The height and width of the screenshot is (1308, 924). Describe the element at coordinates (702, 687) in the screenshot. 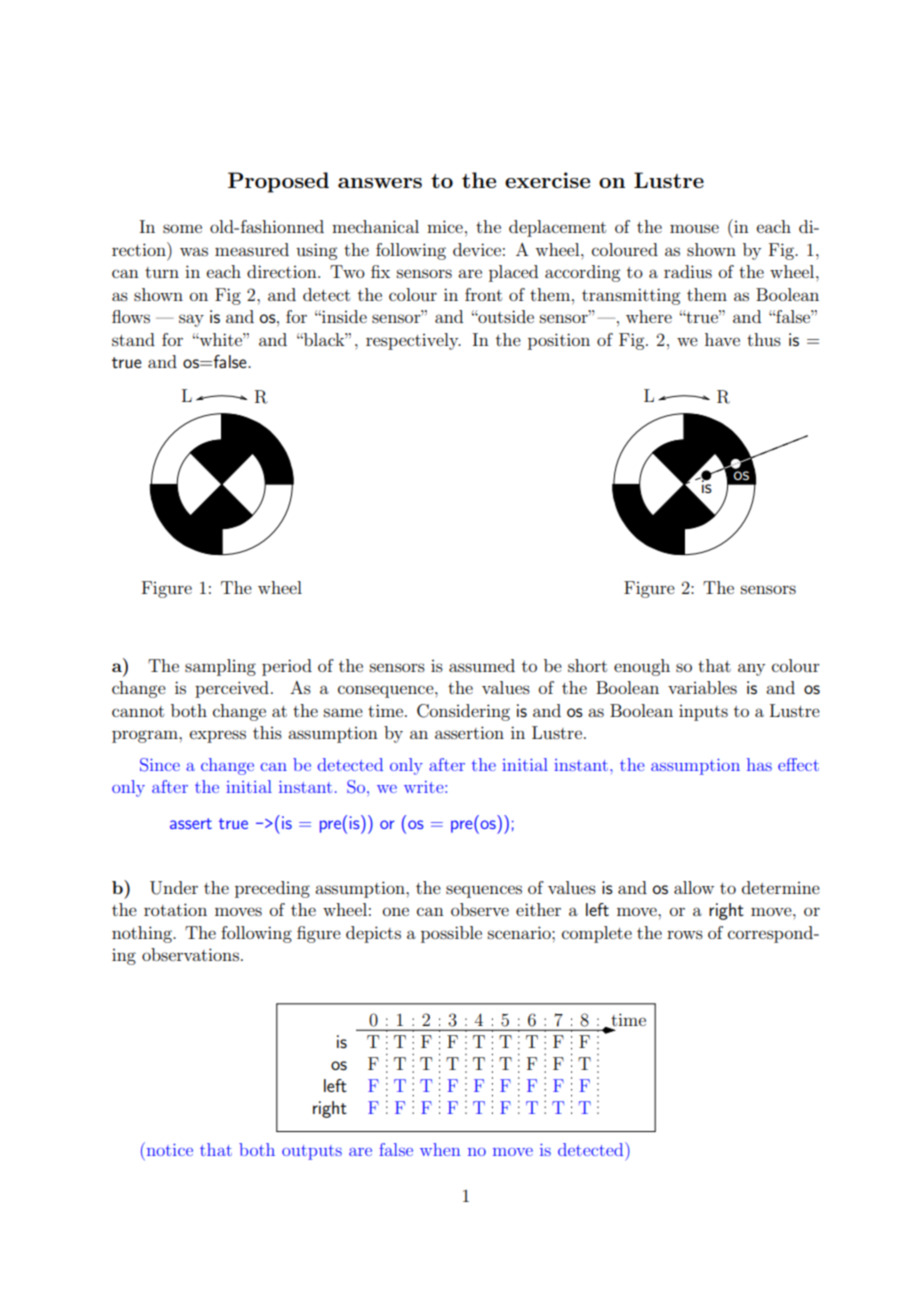

I see `variables` at that location.
